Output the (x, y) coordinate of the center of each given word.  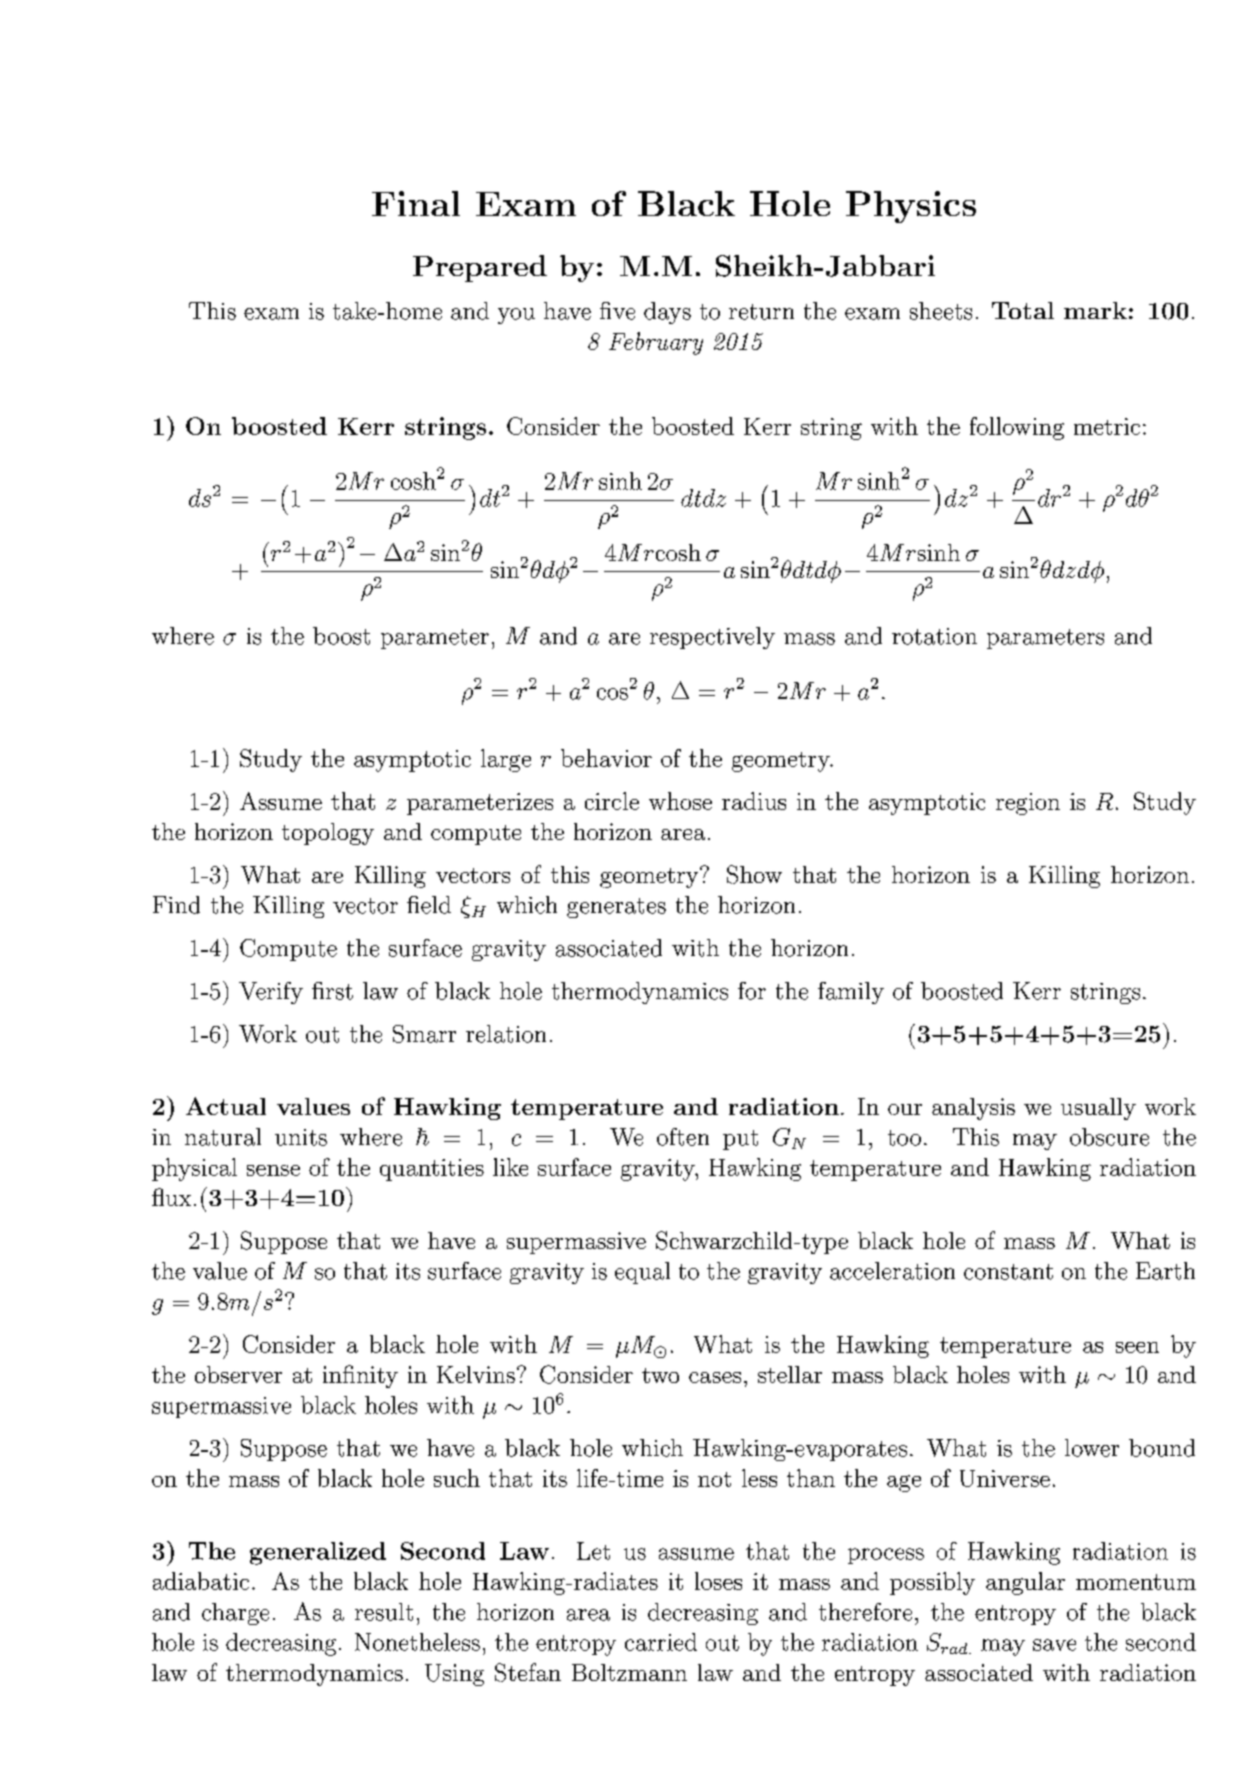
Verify (271, 993)
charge (235, 1614)
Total (1023, 310)
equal (642, 1273)
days (667, 313)
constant (1008, 1272)
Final (416, 203)
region (1028, 804)
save (1054, 1645)
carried (661, 1642)
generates (616, 908)
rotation (934, 636)
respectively (712, 638)
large (506, 760)
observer (238, 1374)
